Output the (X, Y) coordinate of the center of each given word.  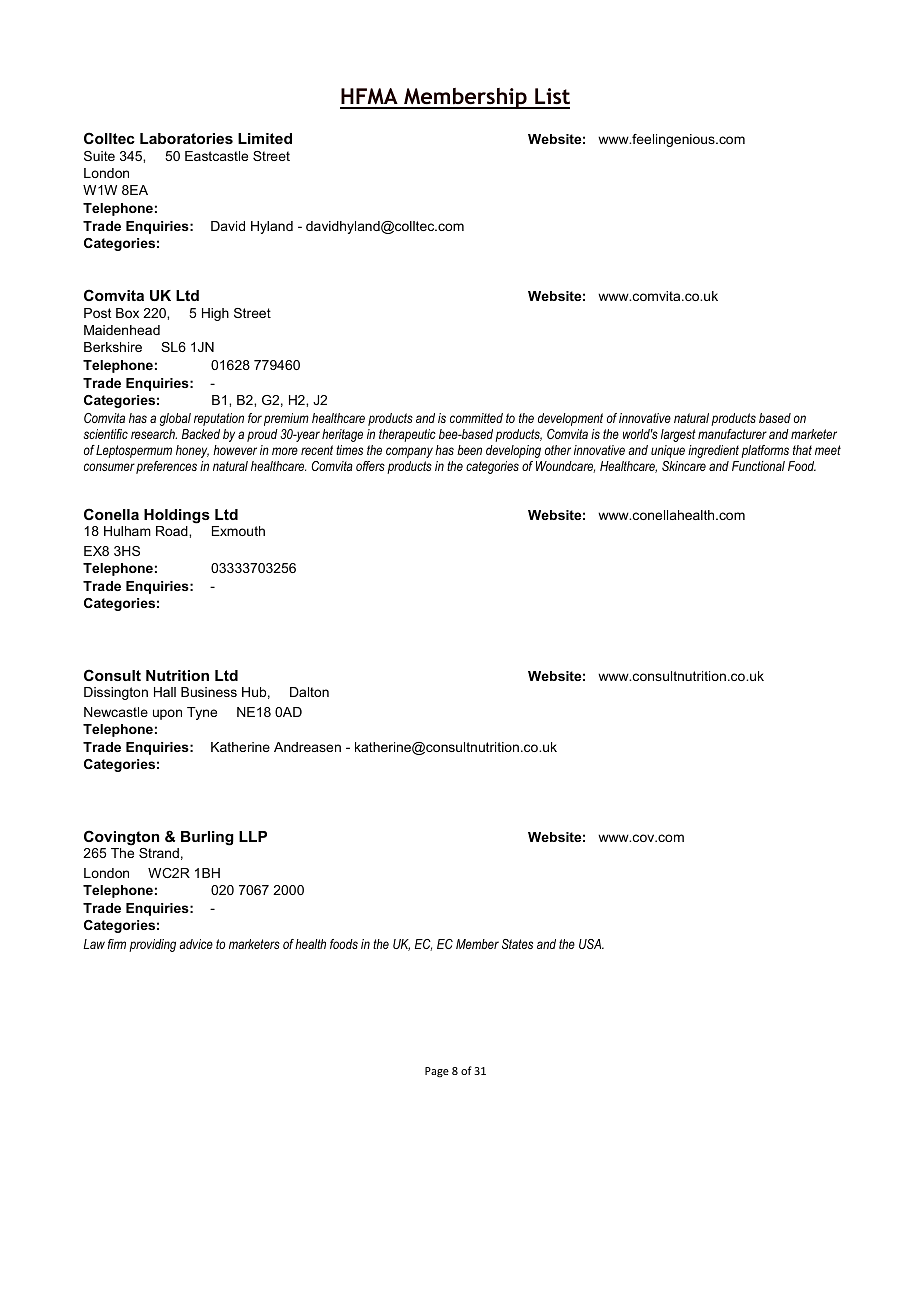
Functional (758, 466)
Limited (265, 138)
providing (152, 945)
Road (173, 531)
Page (437, 1072)
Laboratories (186, 138)
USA (591, 944)
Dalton (309, 692)
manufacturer (732, 434)
